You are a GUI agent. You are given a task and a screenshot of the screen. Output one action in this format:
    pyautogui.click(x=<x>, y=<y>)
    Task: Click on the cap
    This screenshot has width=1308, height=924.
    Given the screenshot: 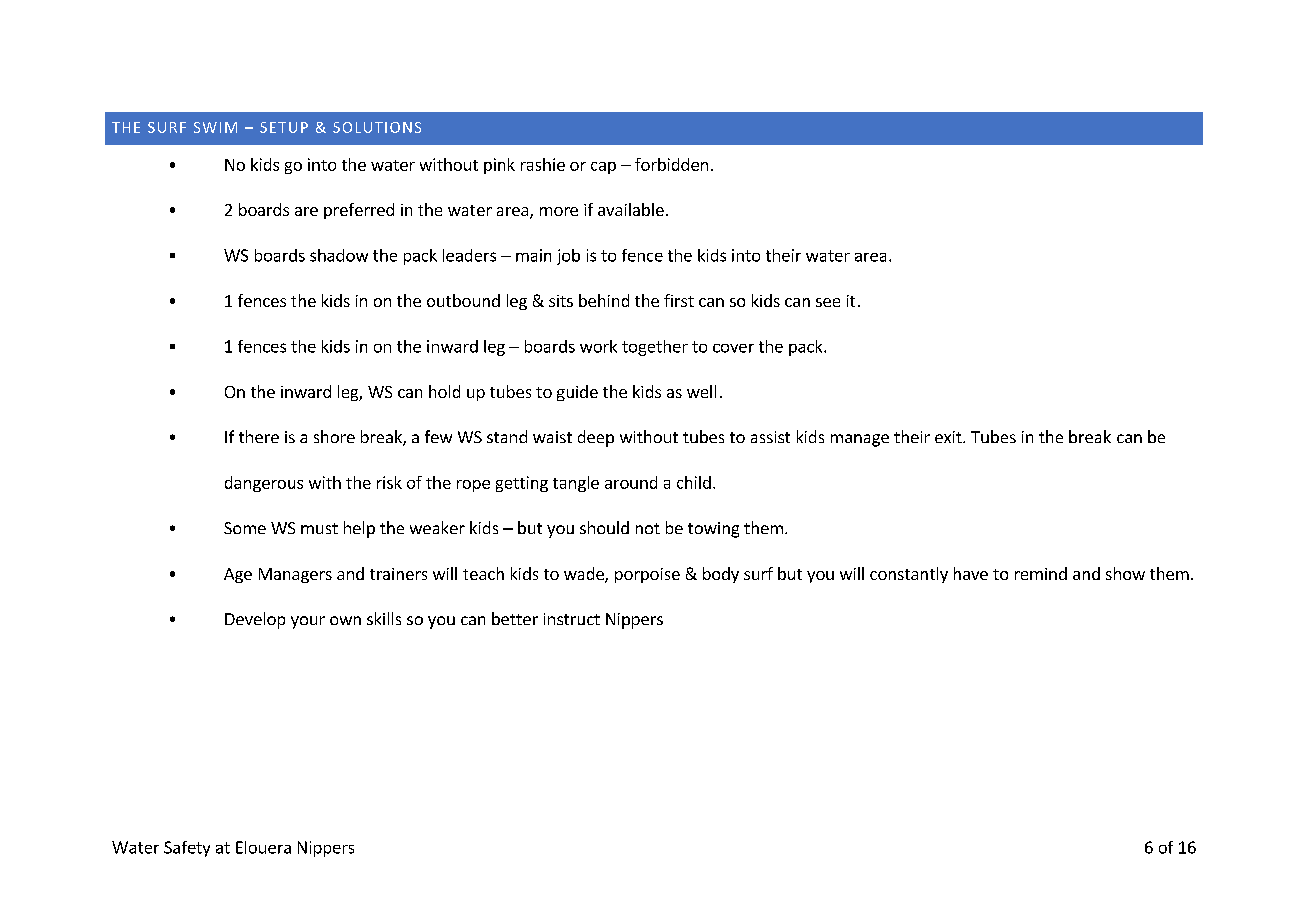 What is the action you would take?
    pyautogui.click(x=603, y=168)
